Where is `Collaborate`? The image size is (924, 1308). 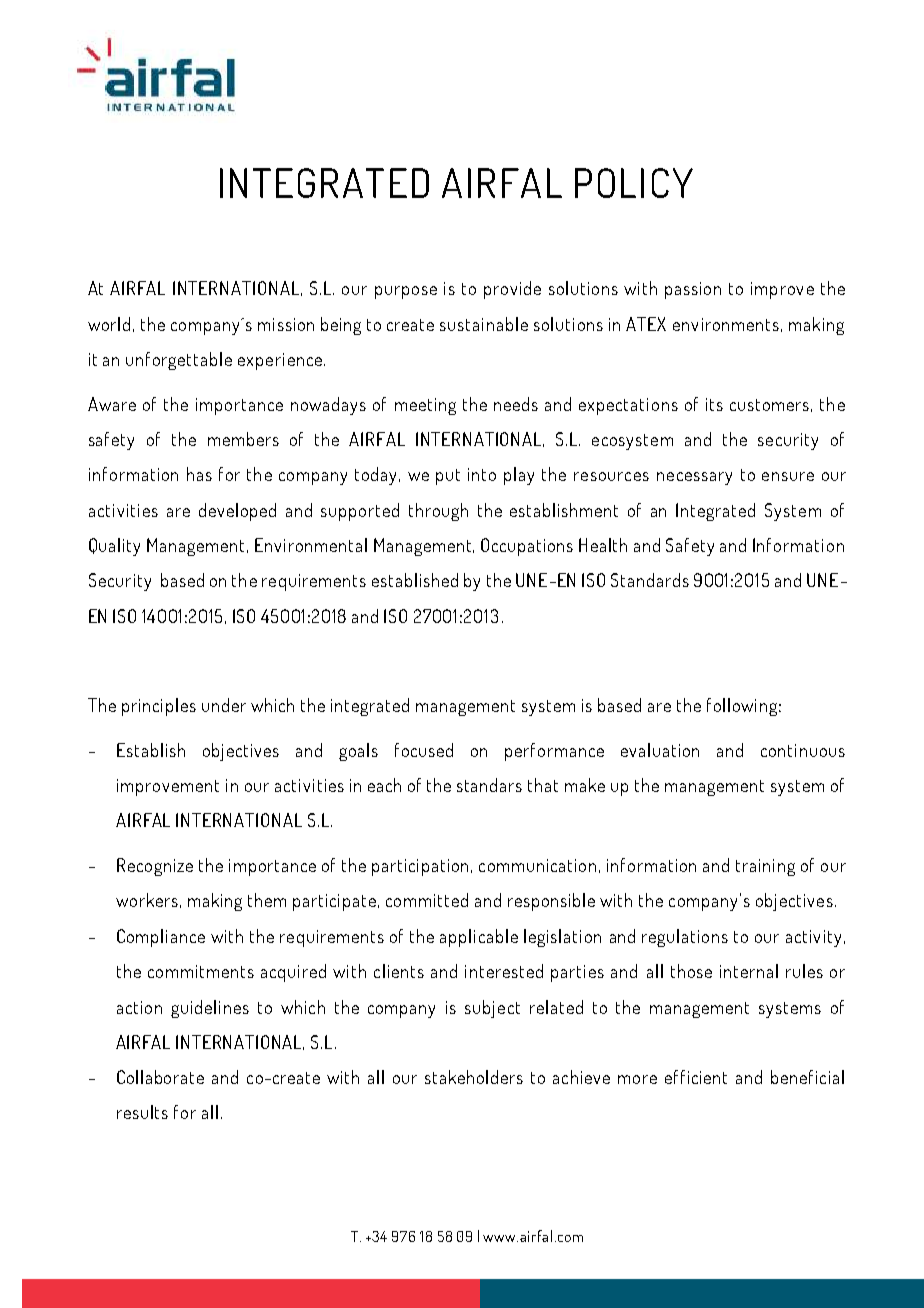 Collaborate is located at coordinates (160, 1077).
